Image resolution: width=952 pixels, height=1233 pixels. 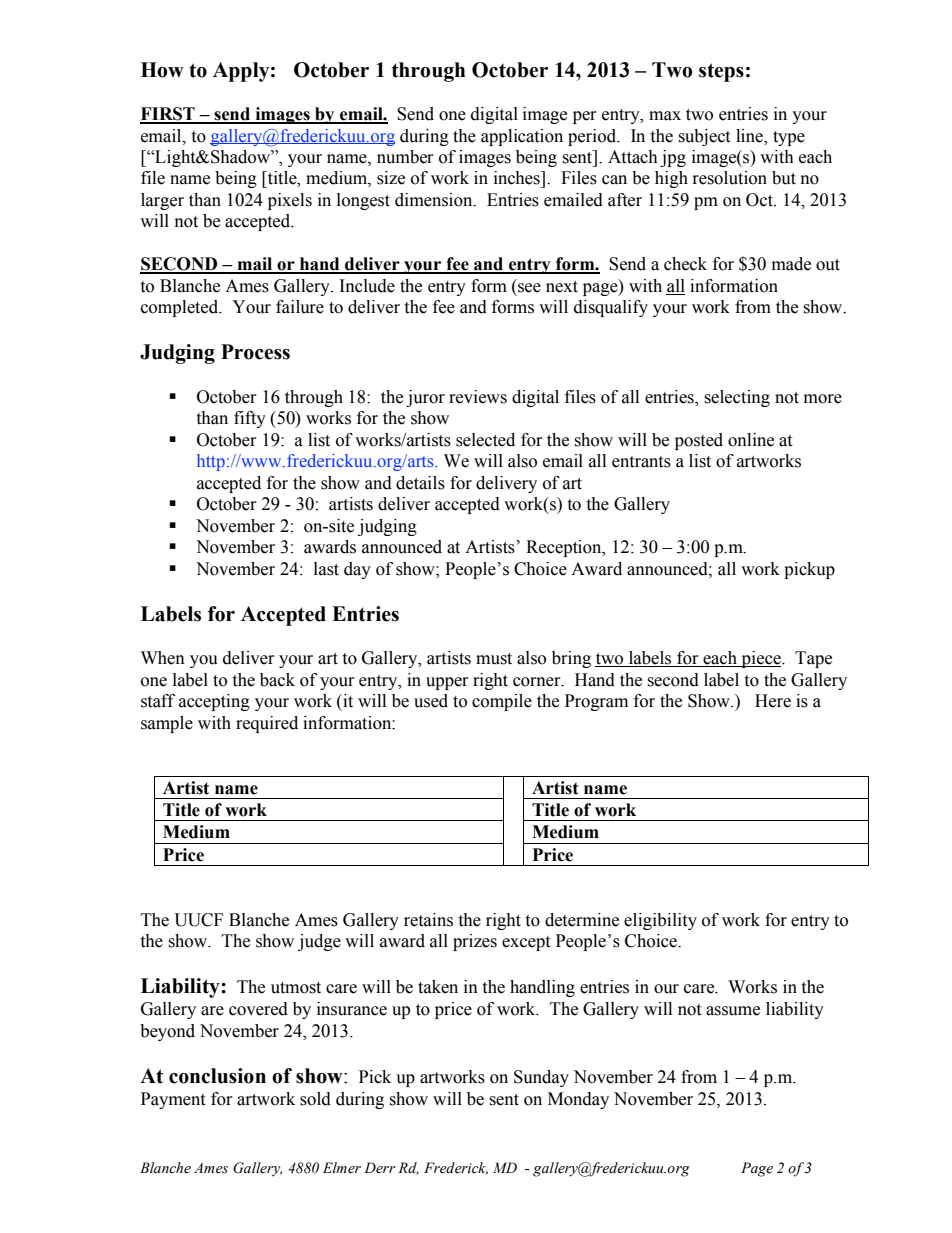 I want to click on must, so click(x=494, y=659).
